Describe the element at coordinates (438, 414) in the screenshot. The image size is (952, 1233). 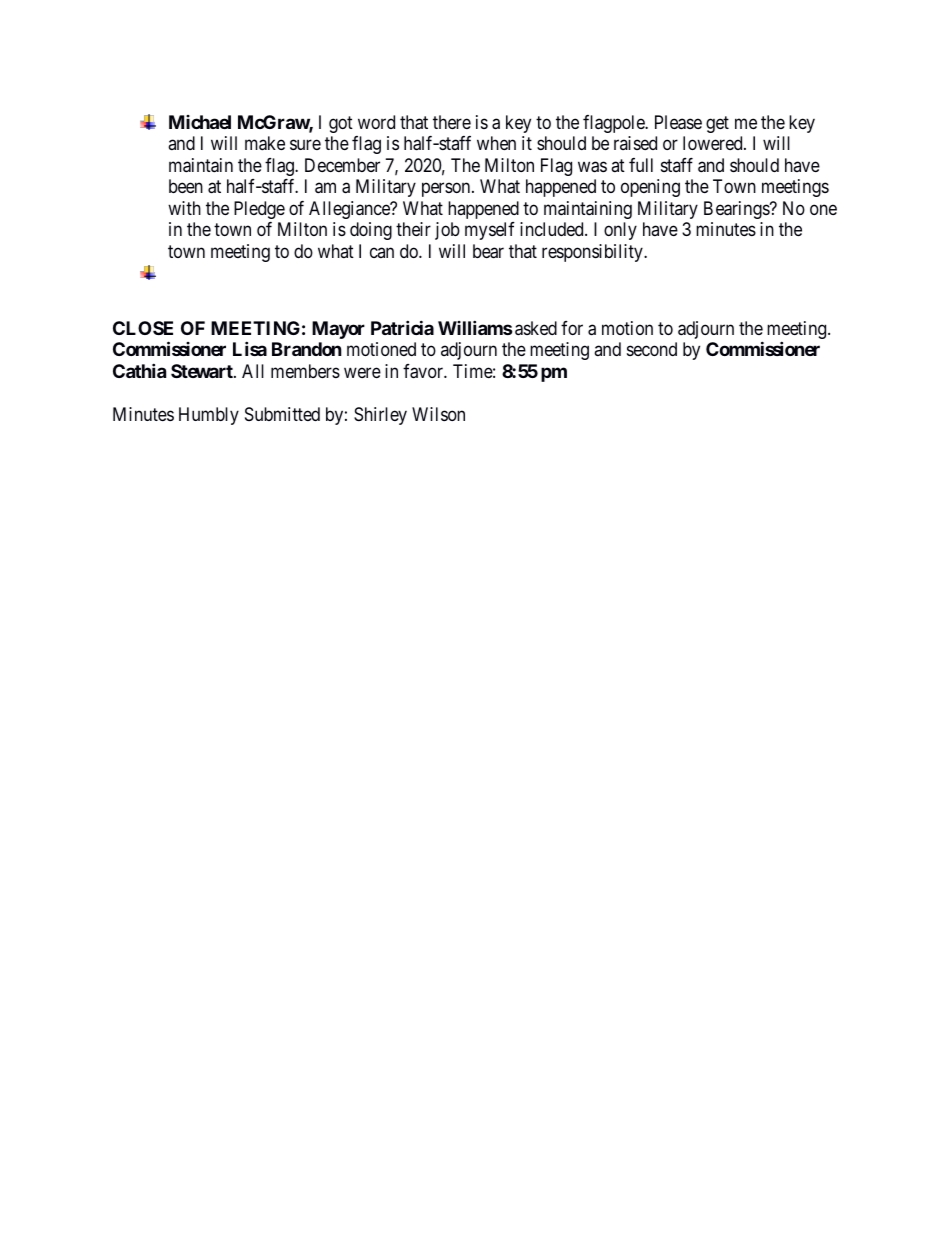
I see `Wilson` at that location.
